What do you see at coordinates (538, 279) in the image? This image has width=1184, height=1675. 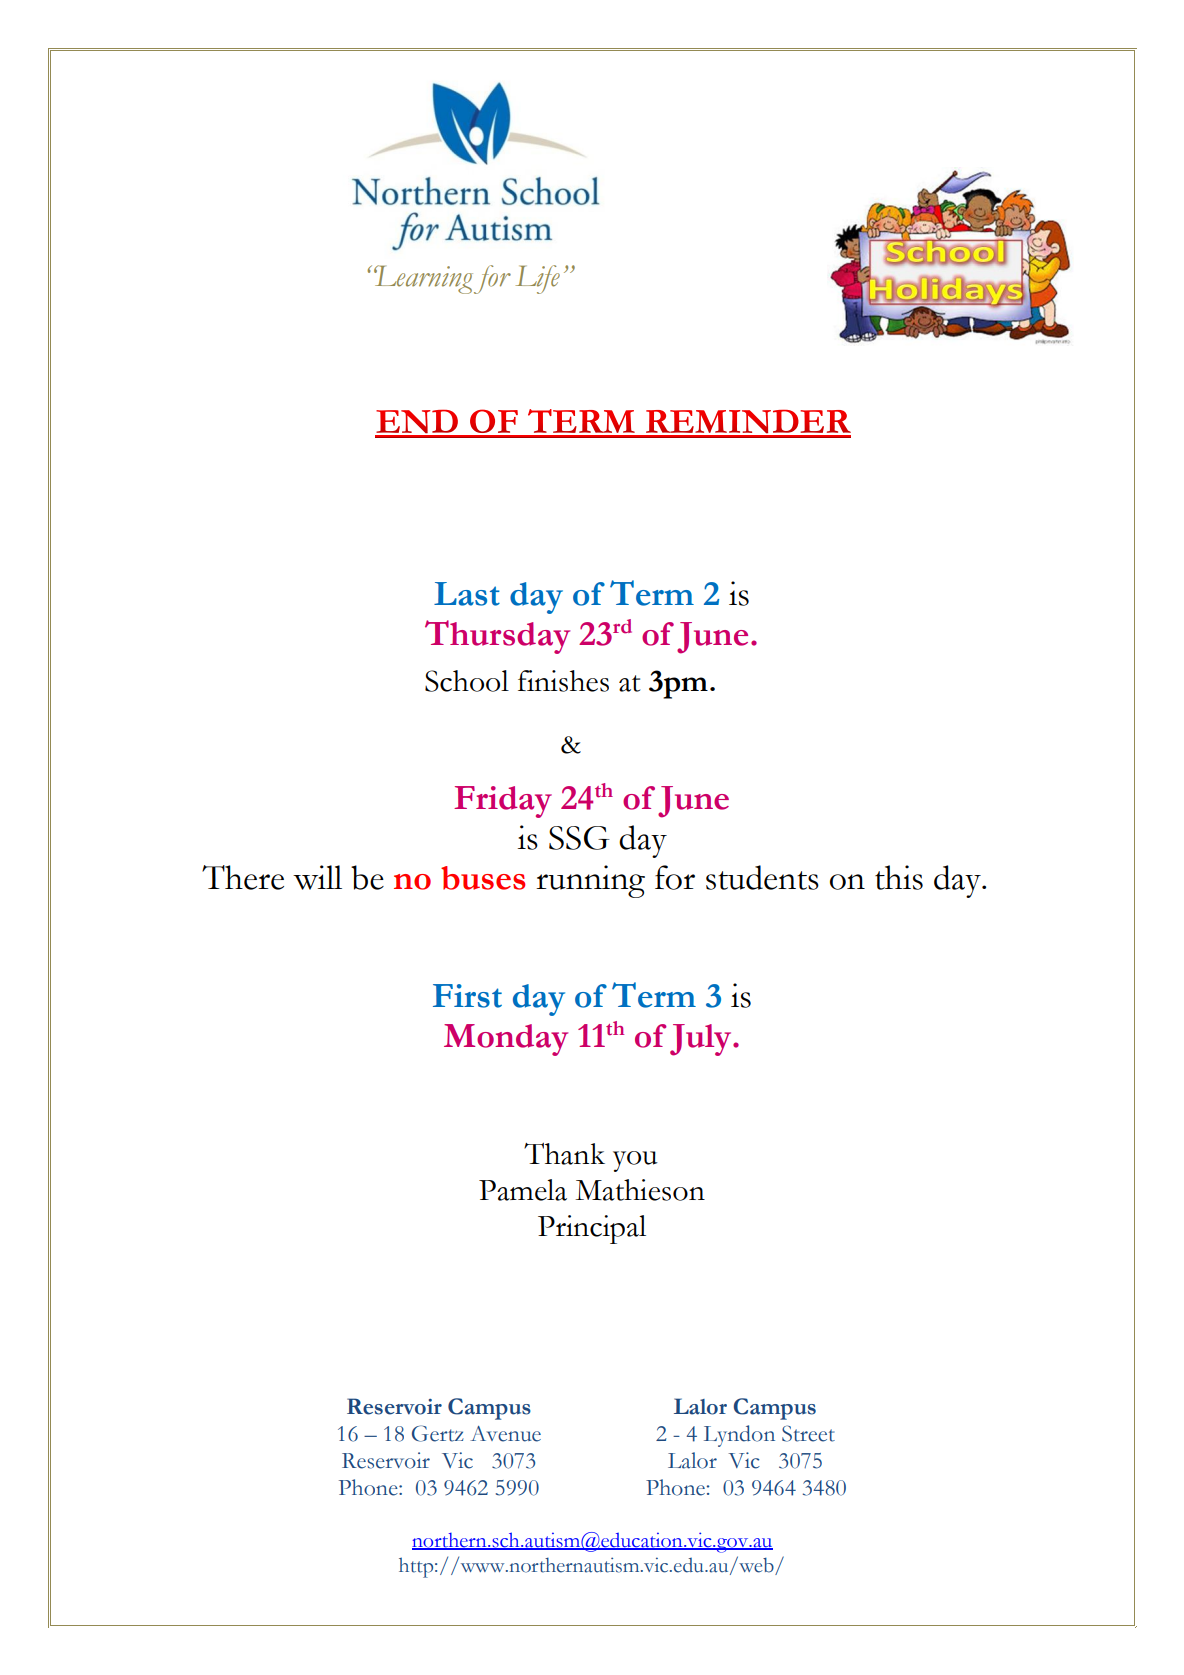 I see `Life` at bounding box center [538, 279].
